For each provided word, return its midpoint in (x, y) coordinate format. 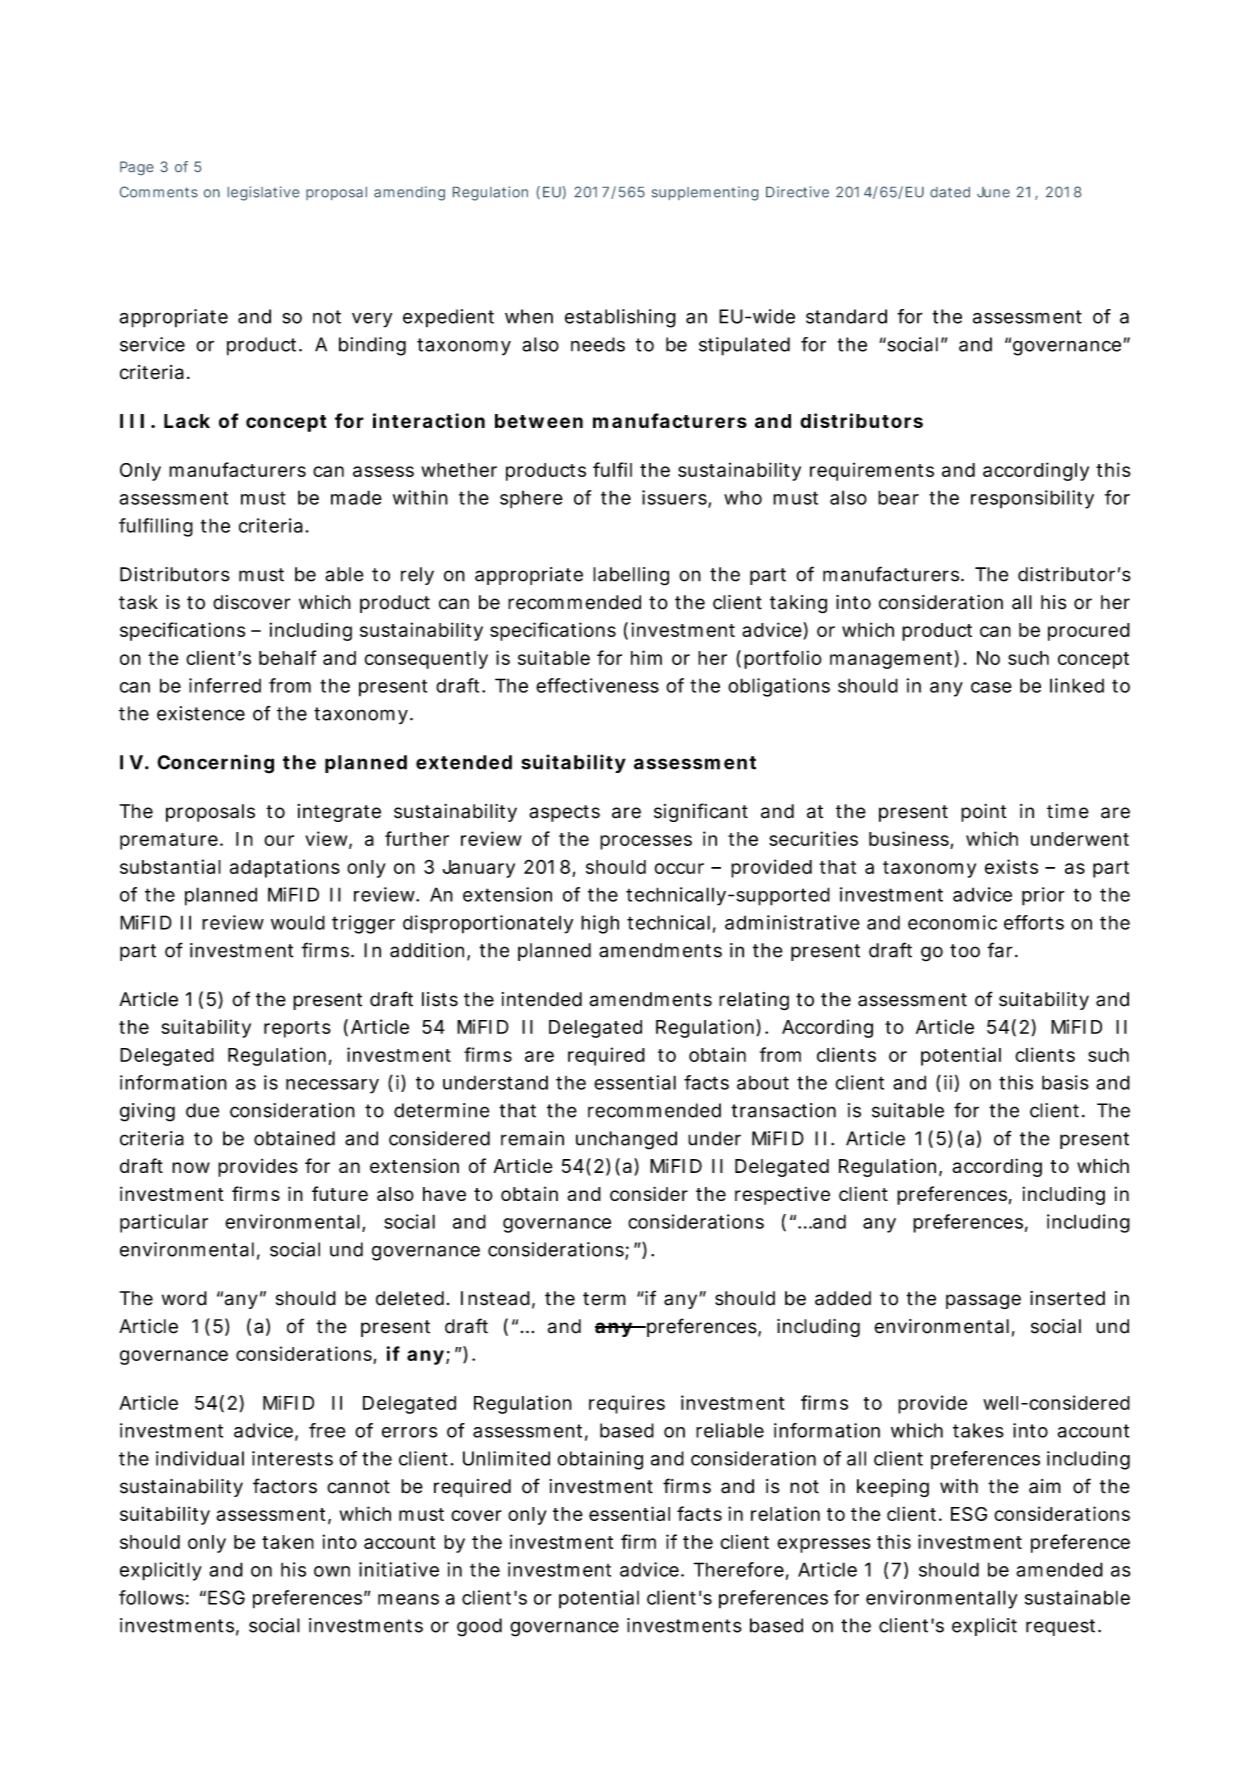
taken (288, 1542)
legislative (263, 193)
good (479, 1627)
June (993, 192)
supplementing (705, 193)
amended (1059, 1569)
